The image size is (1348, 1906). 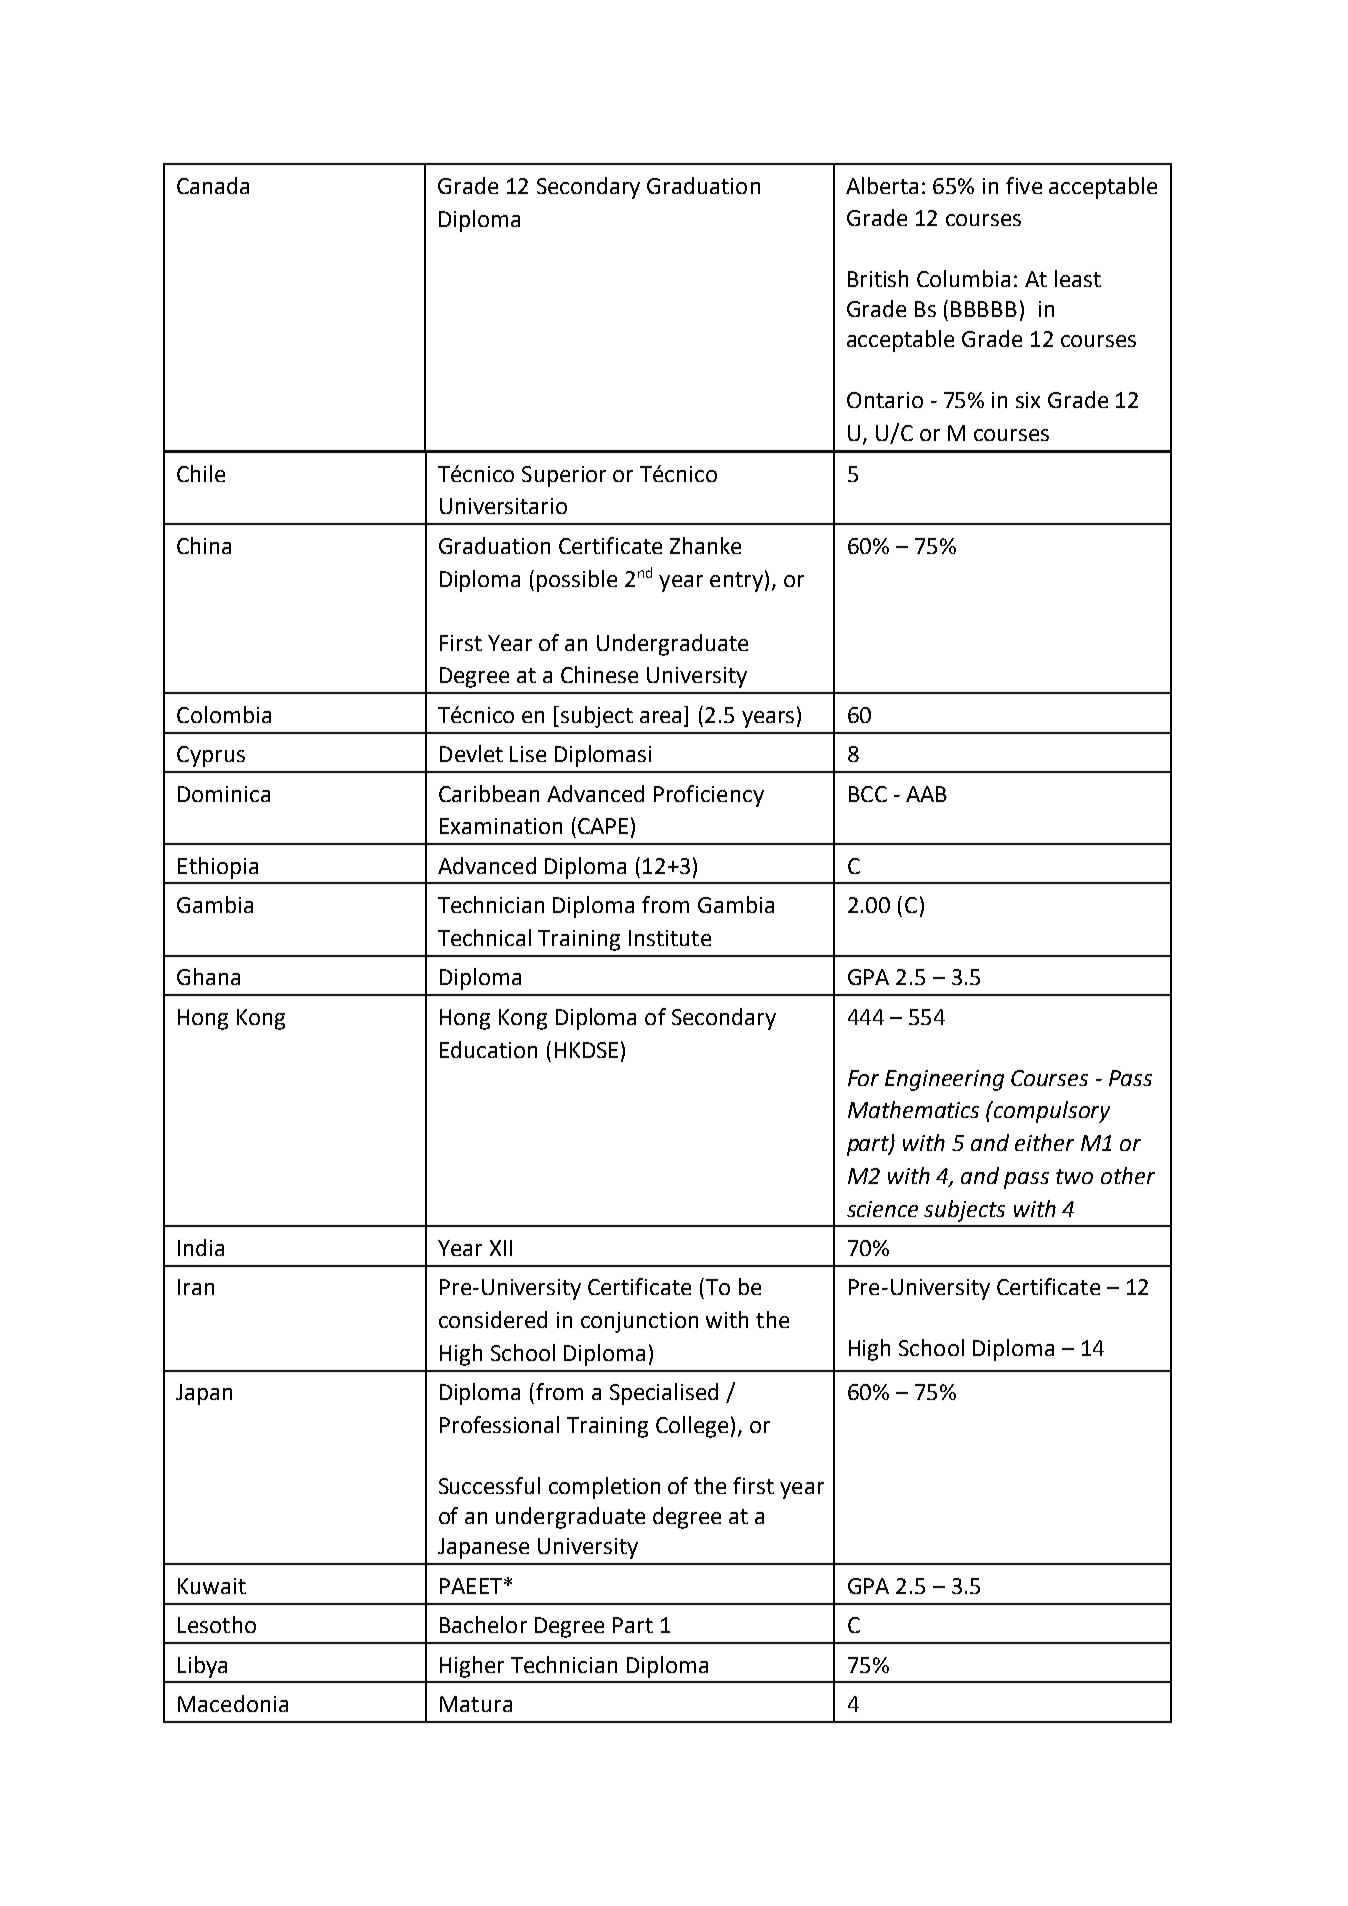 I want to click on Bachelor, so click(x=483, y=1624).
